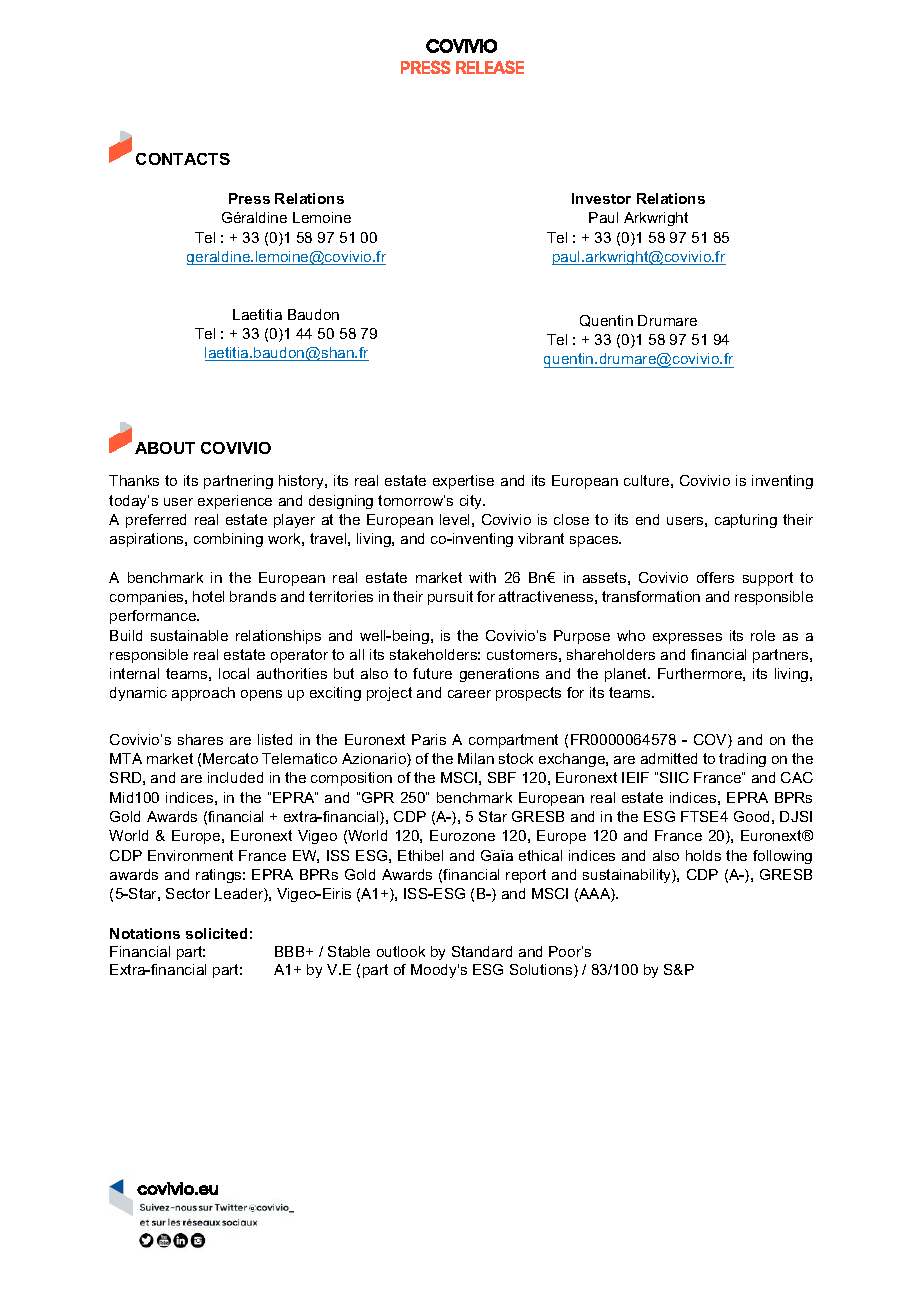 The width and height of the screenshot is (924, 1308). I want to click on RELEASE, so click(490, 67).
